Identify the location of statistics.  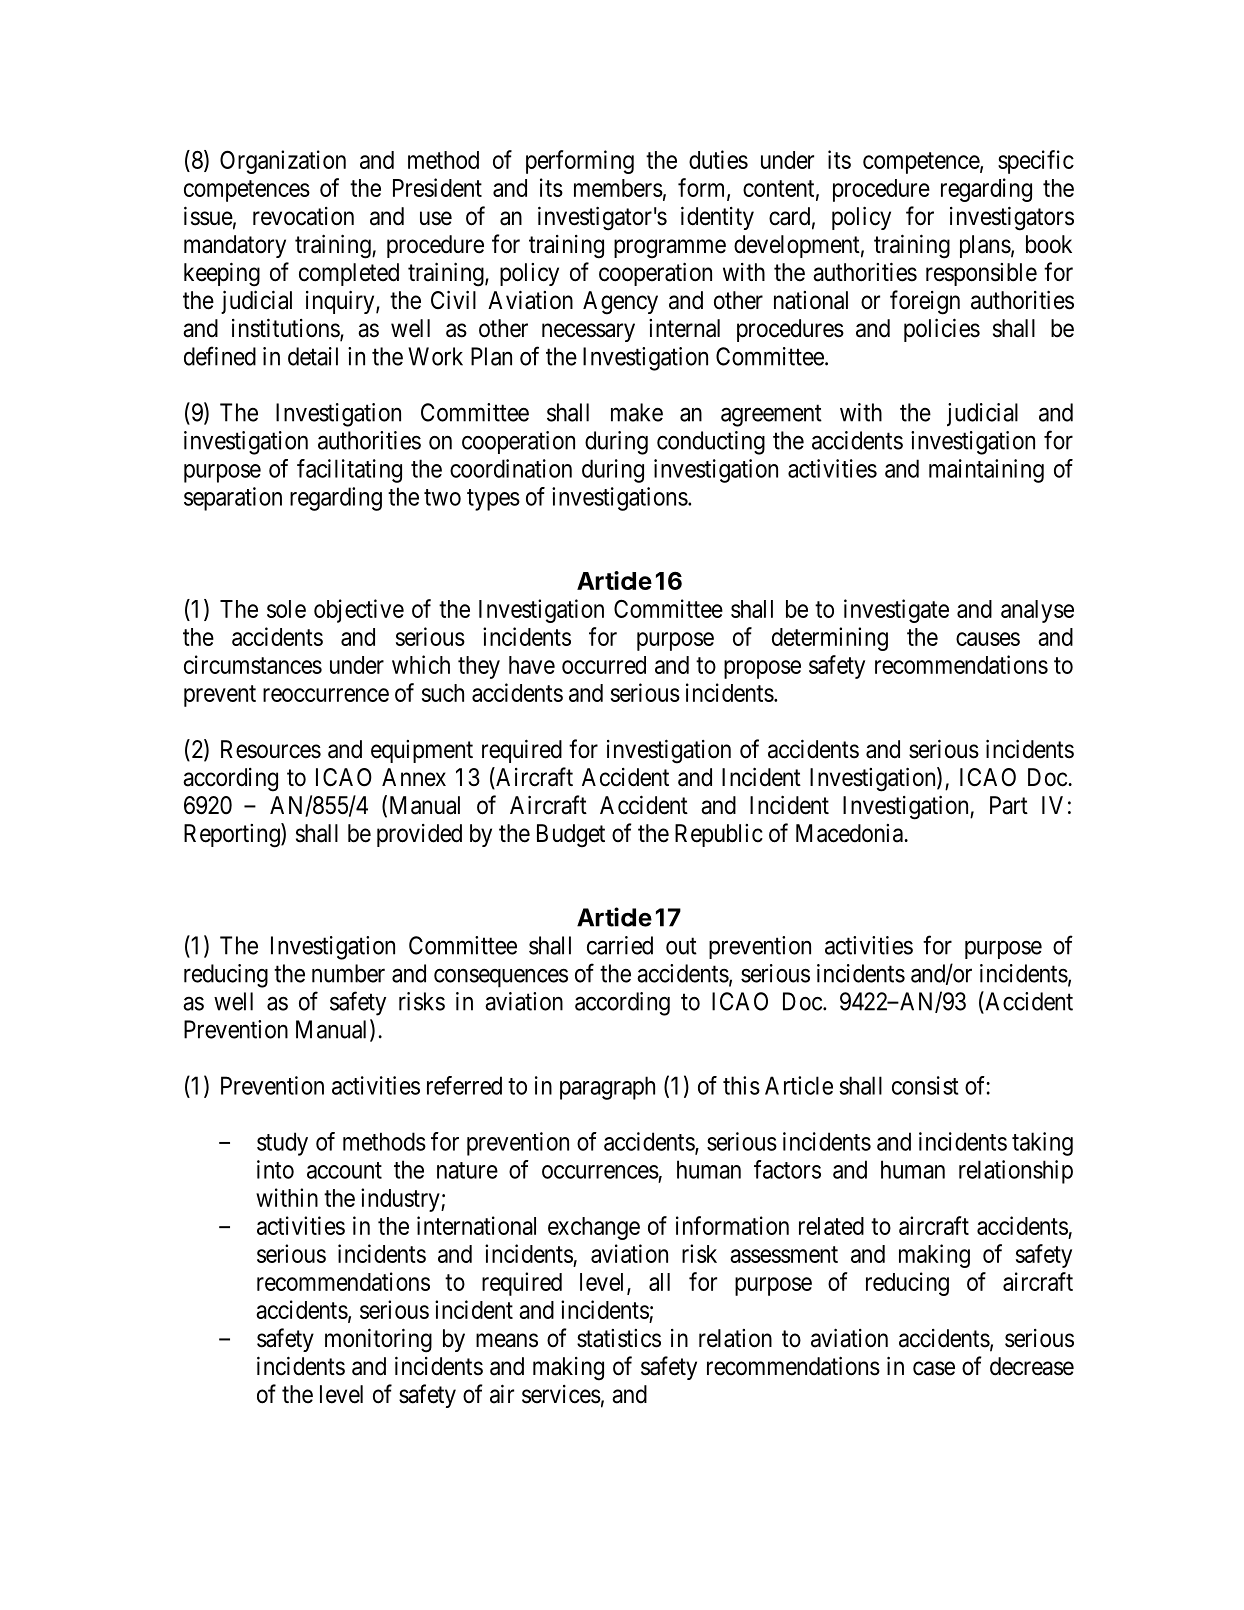
(619, 1338).
